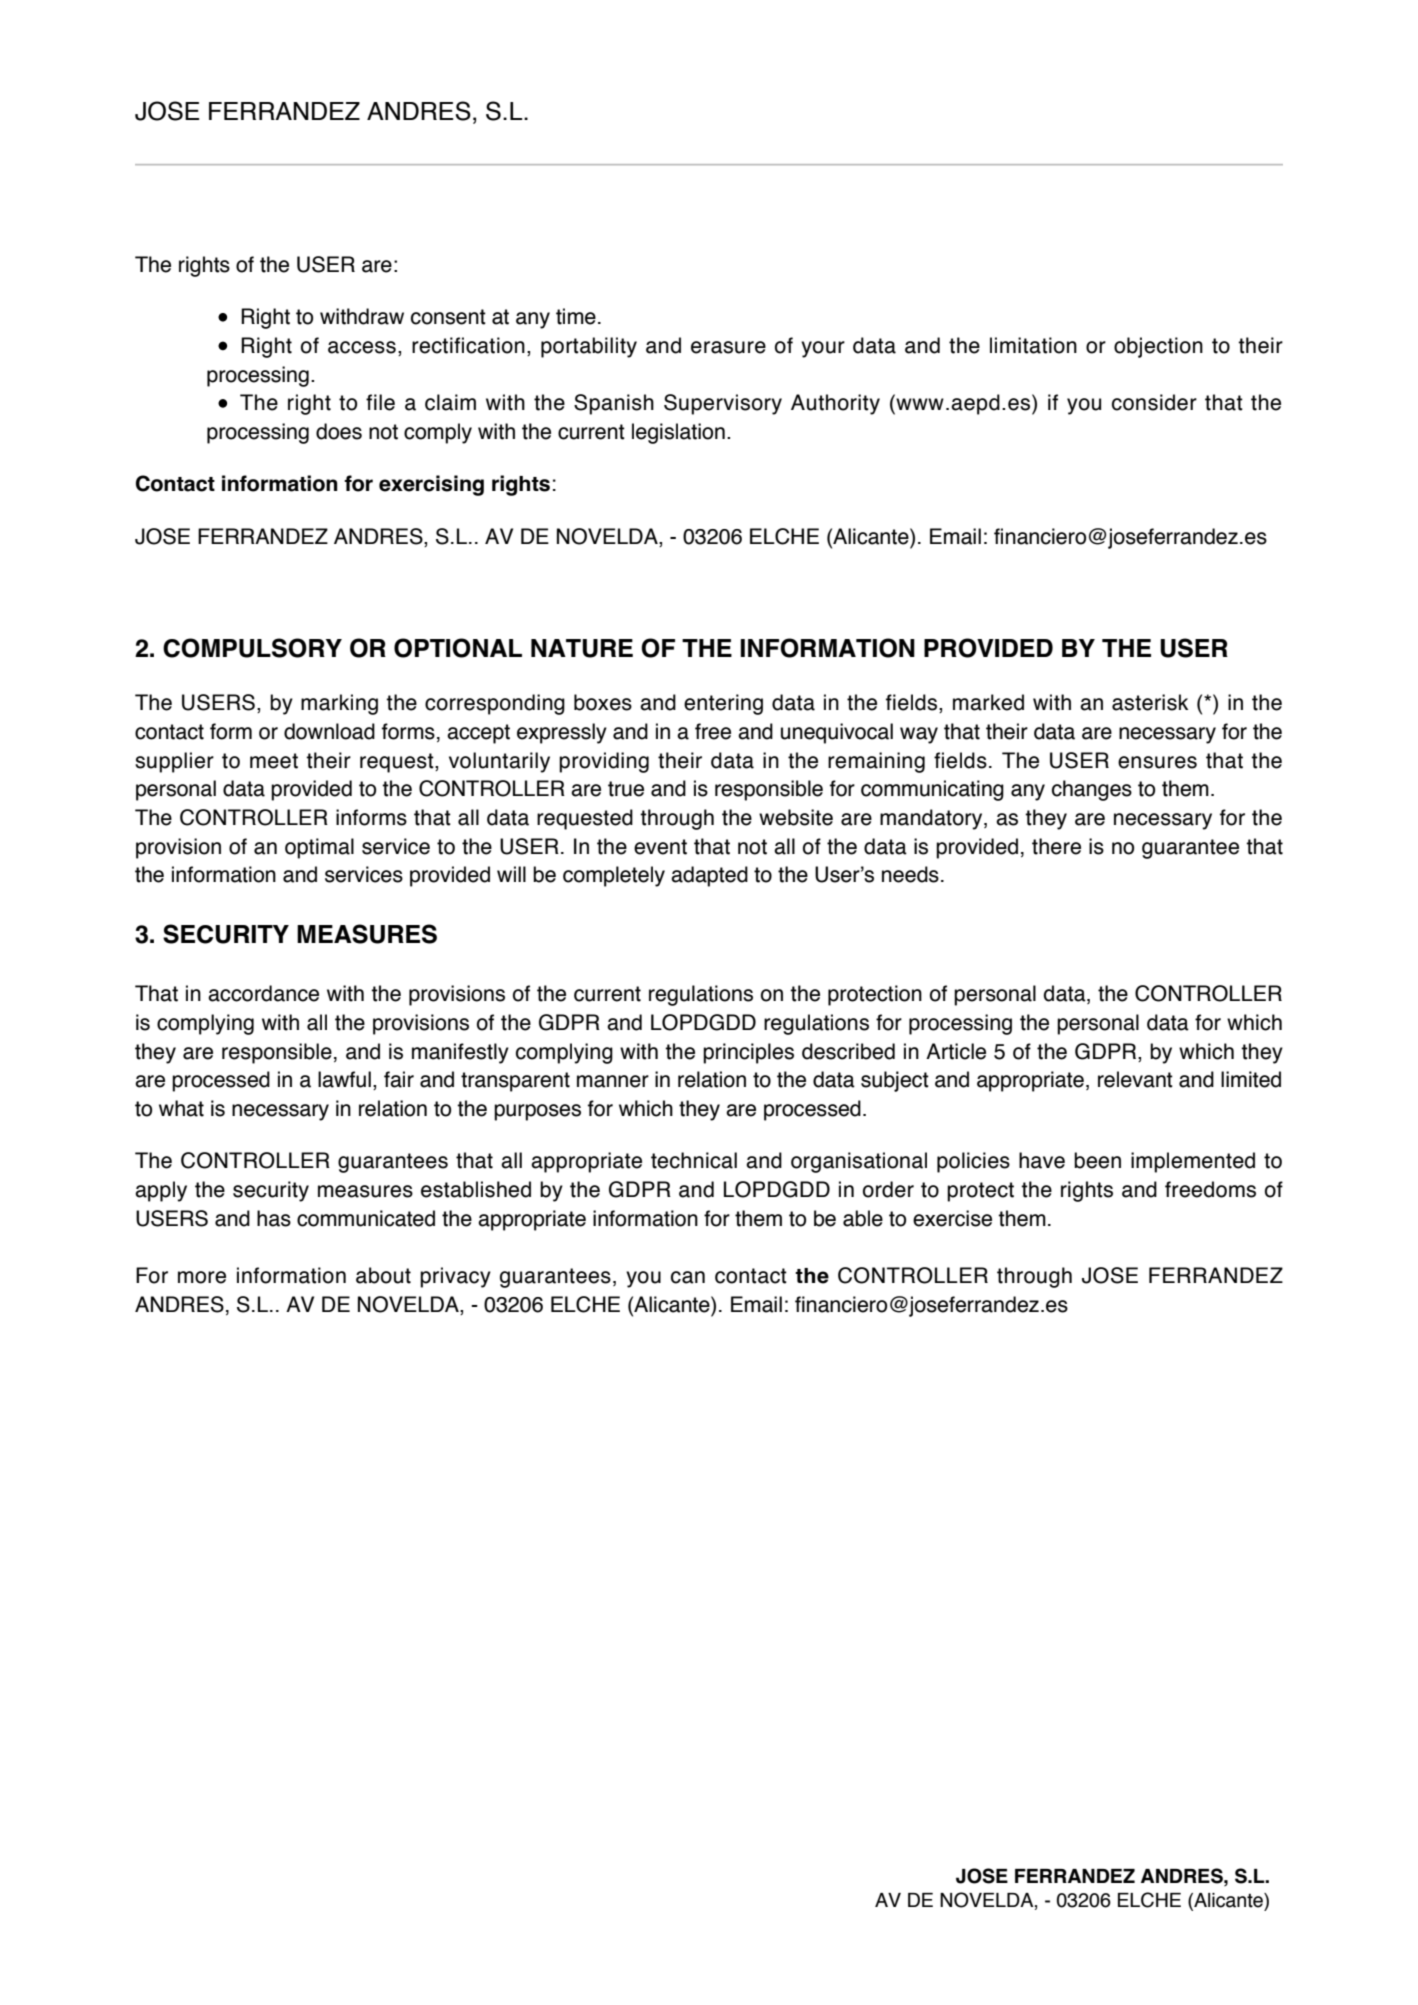  I want to click on able, so click(863, 1218).
